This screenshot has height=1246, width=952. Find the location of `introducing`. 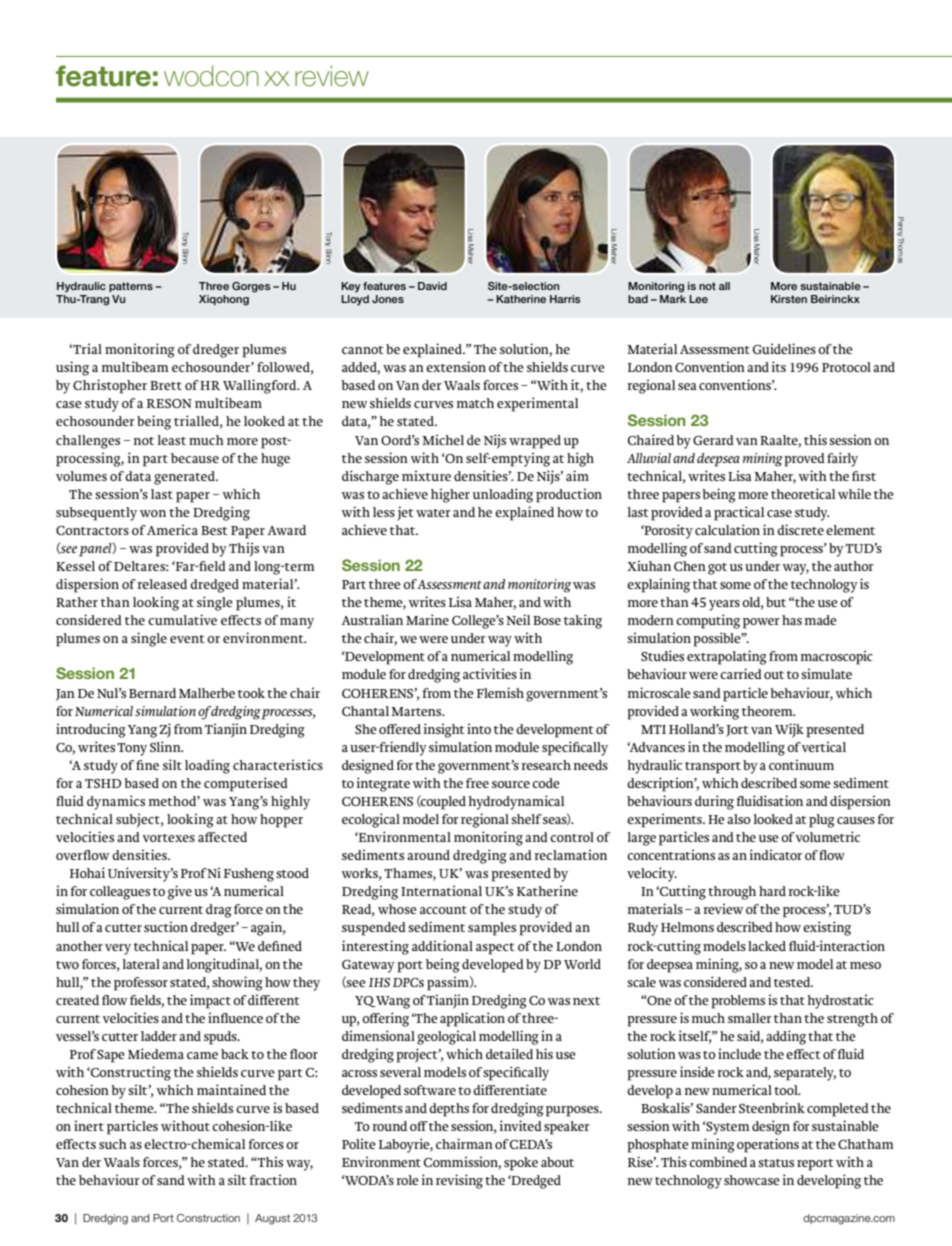

introducing is located at coordinates (91, 730).
